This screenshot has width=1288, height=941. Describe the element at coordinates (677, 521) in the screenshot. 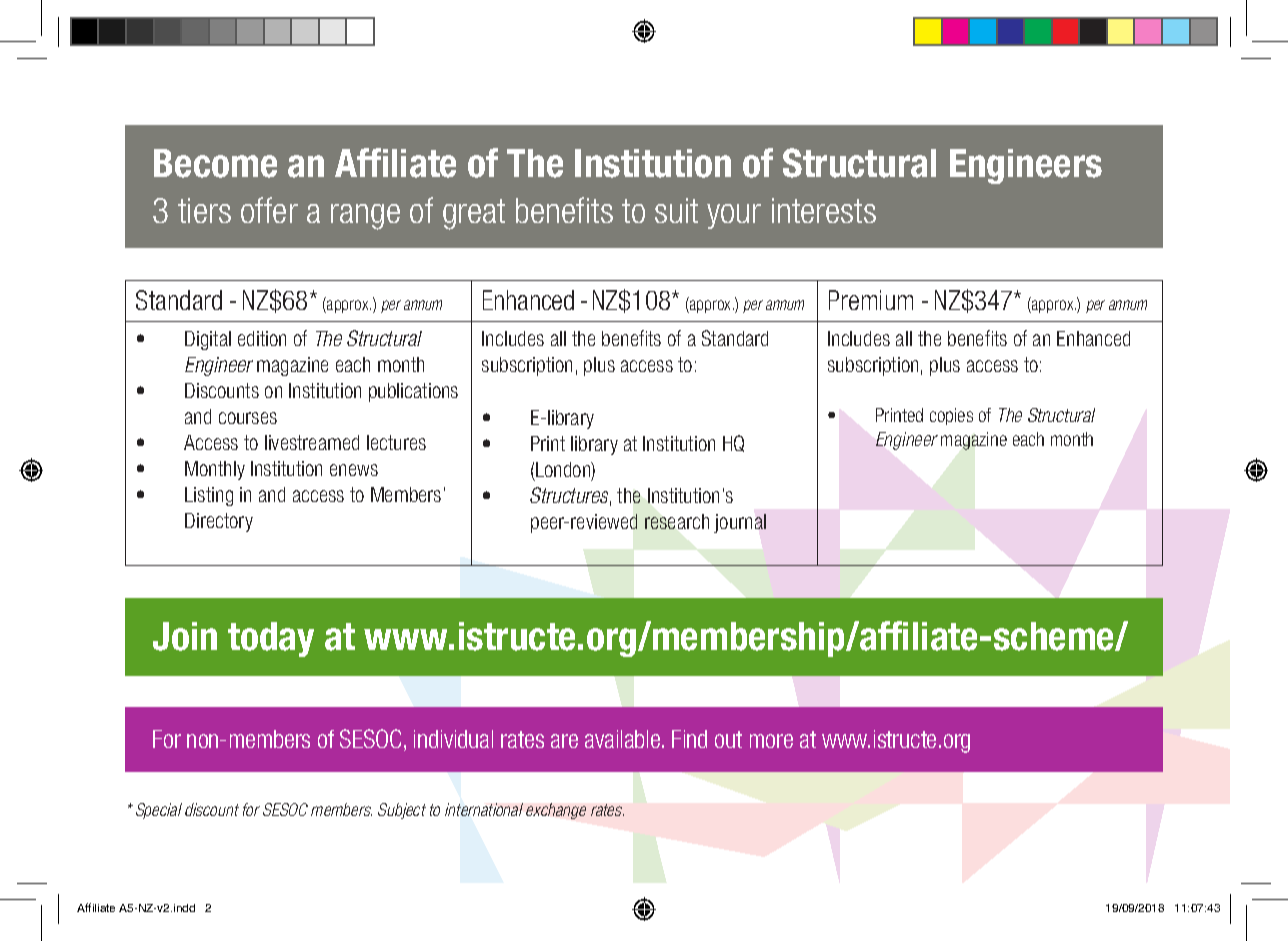

I see `research` at that location.
